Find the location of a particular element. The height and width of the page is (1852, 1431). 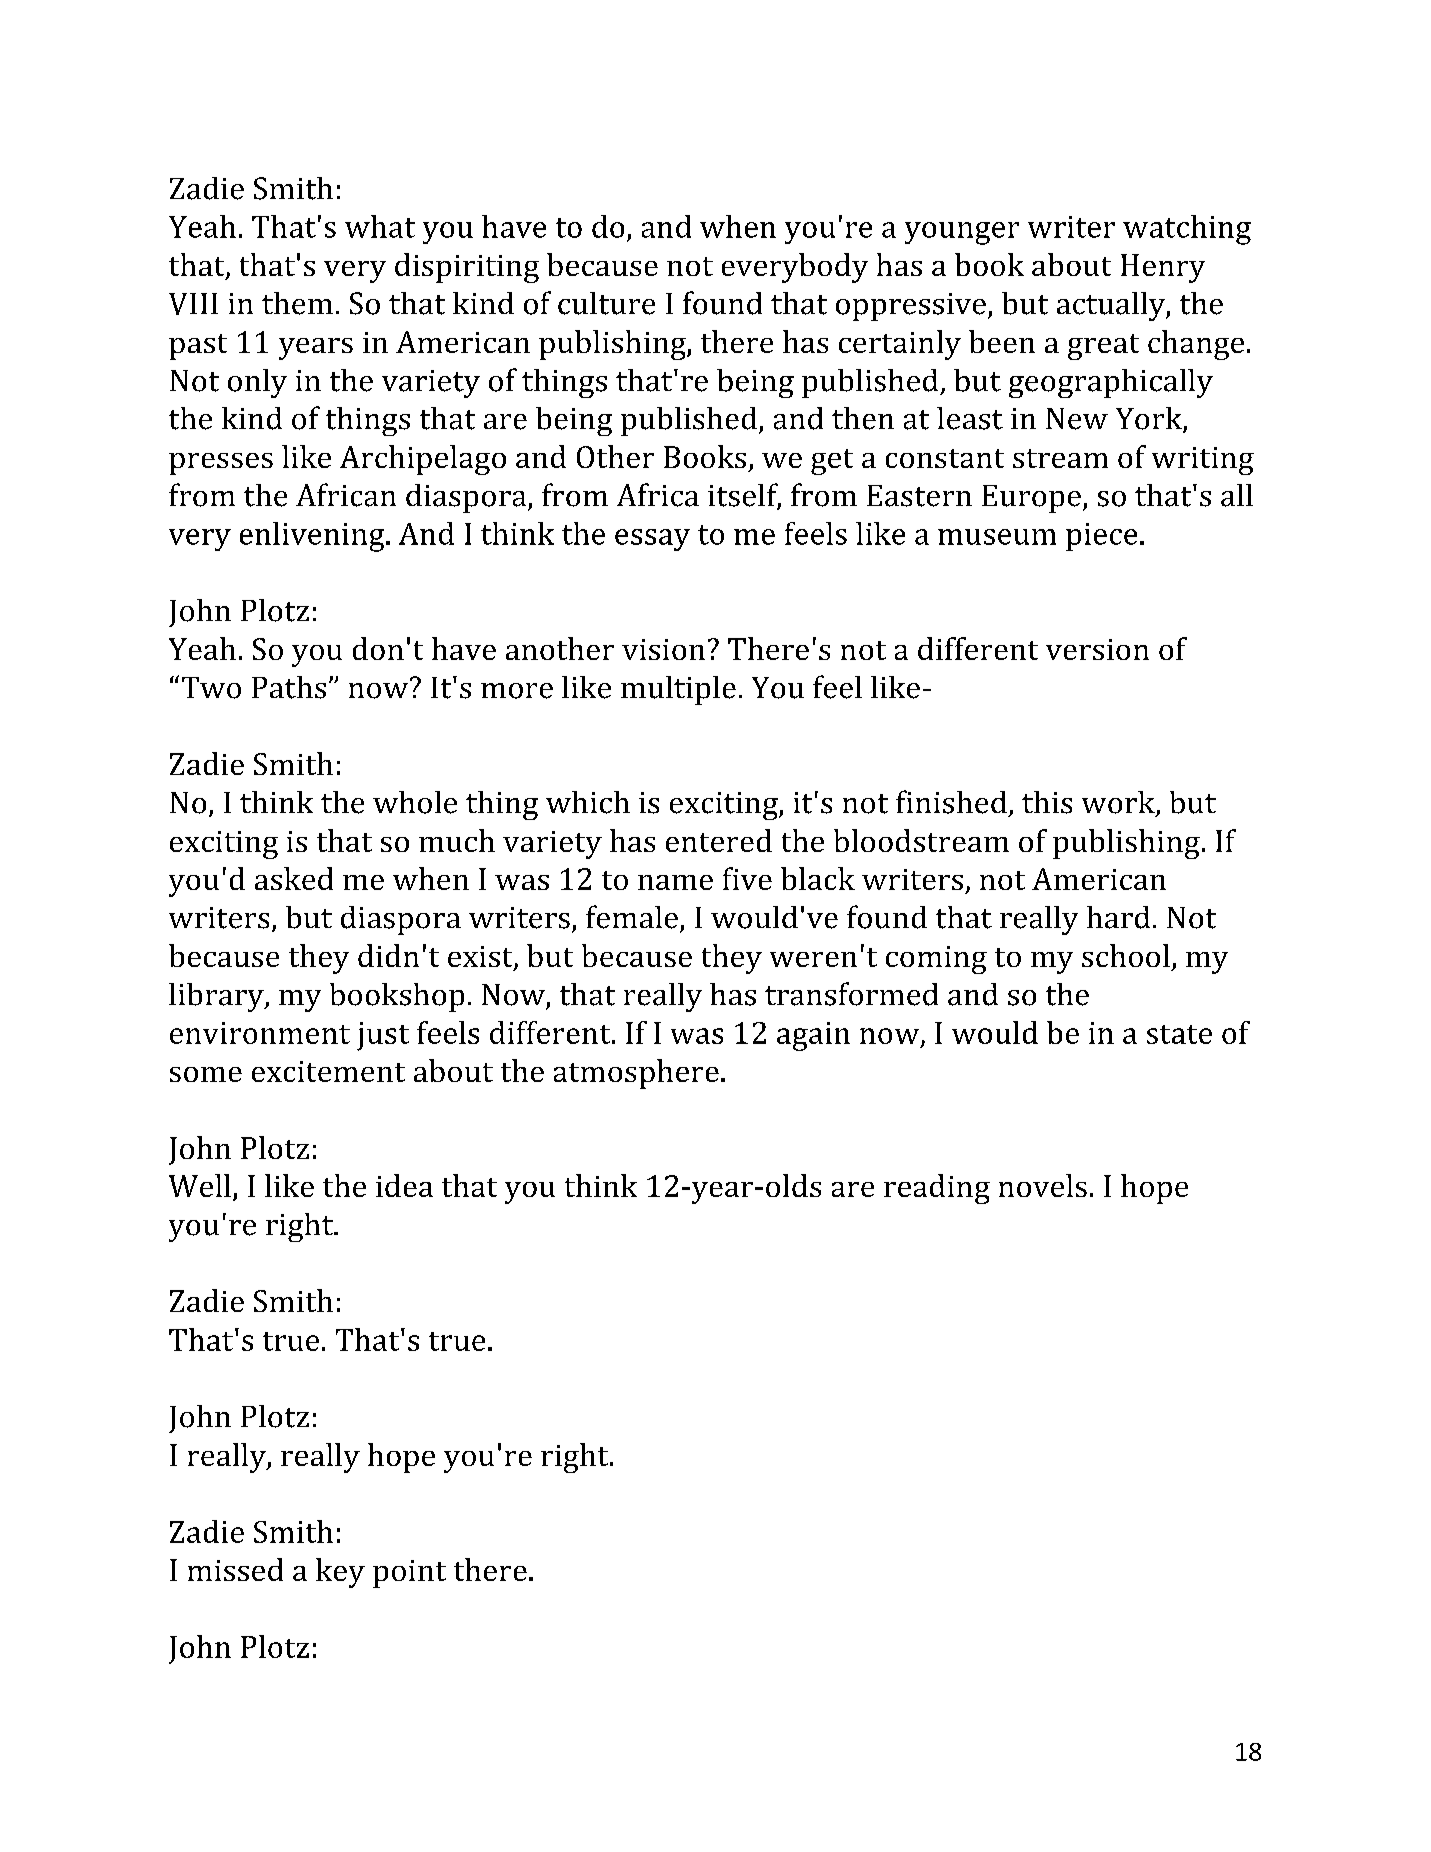

Henry is located at coordinates (1163, 268).
